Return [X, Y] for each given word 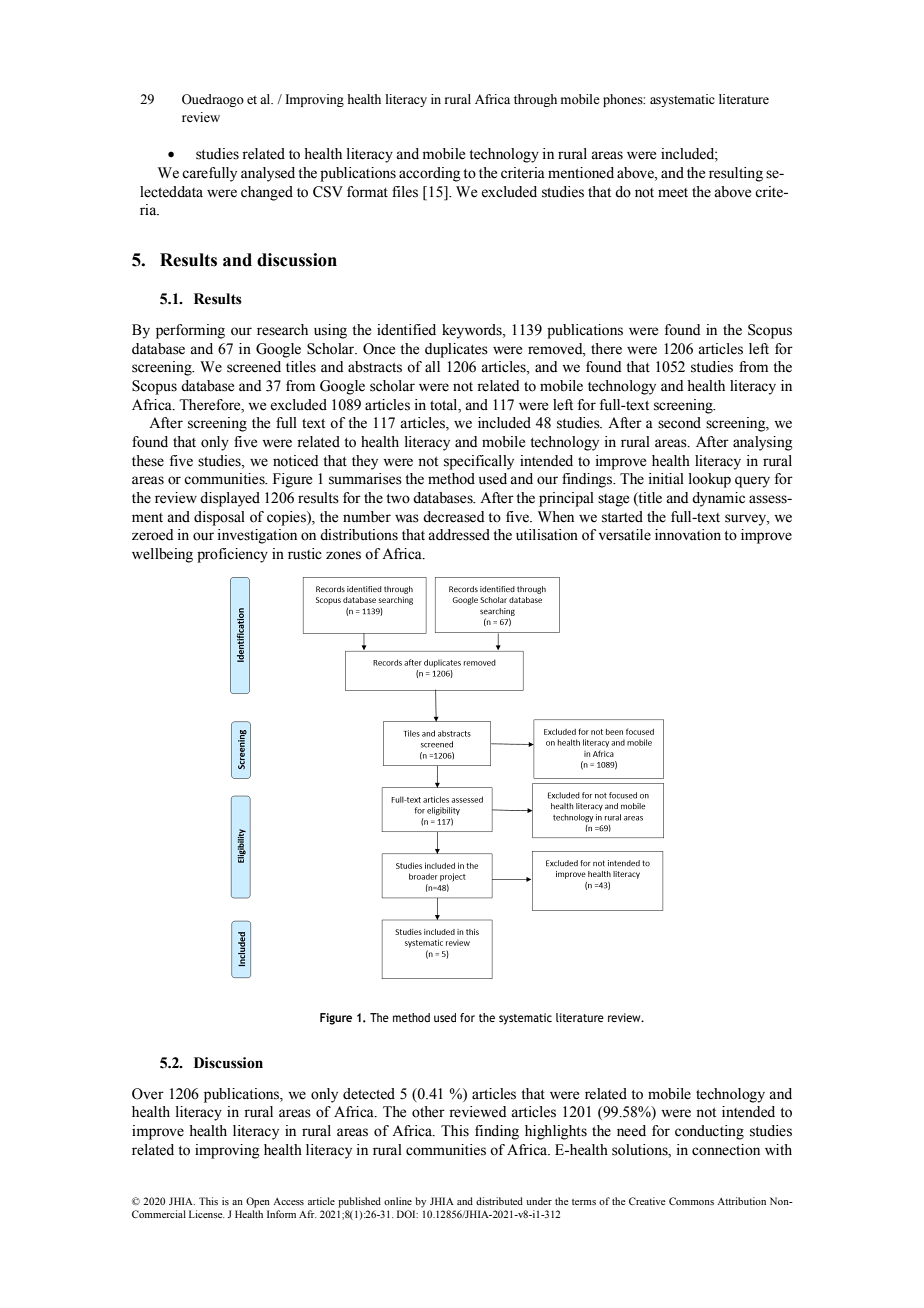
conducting [709, 1132]
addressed [459, 535]
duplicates [456, 350]
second [679, 423]
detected [369, 1094]
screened [254, 367]
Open [258, 1202]
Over [148, 1094]
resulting [736, 174]
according [430, 174]
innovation [688, 535]
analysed [268, 174]
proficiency [232, 555]
